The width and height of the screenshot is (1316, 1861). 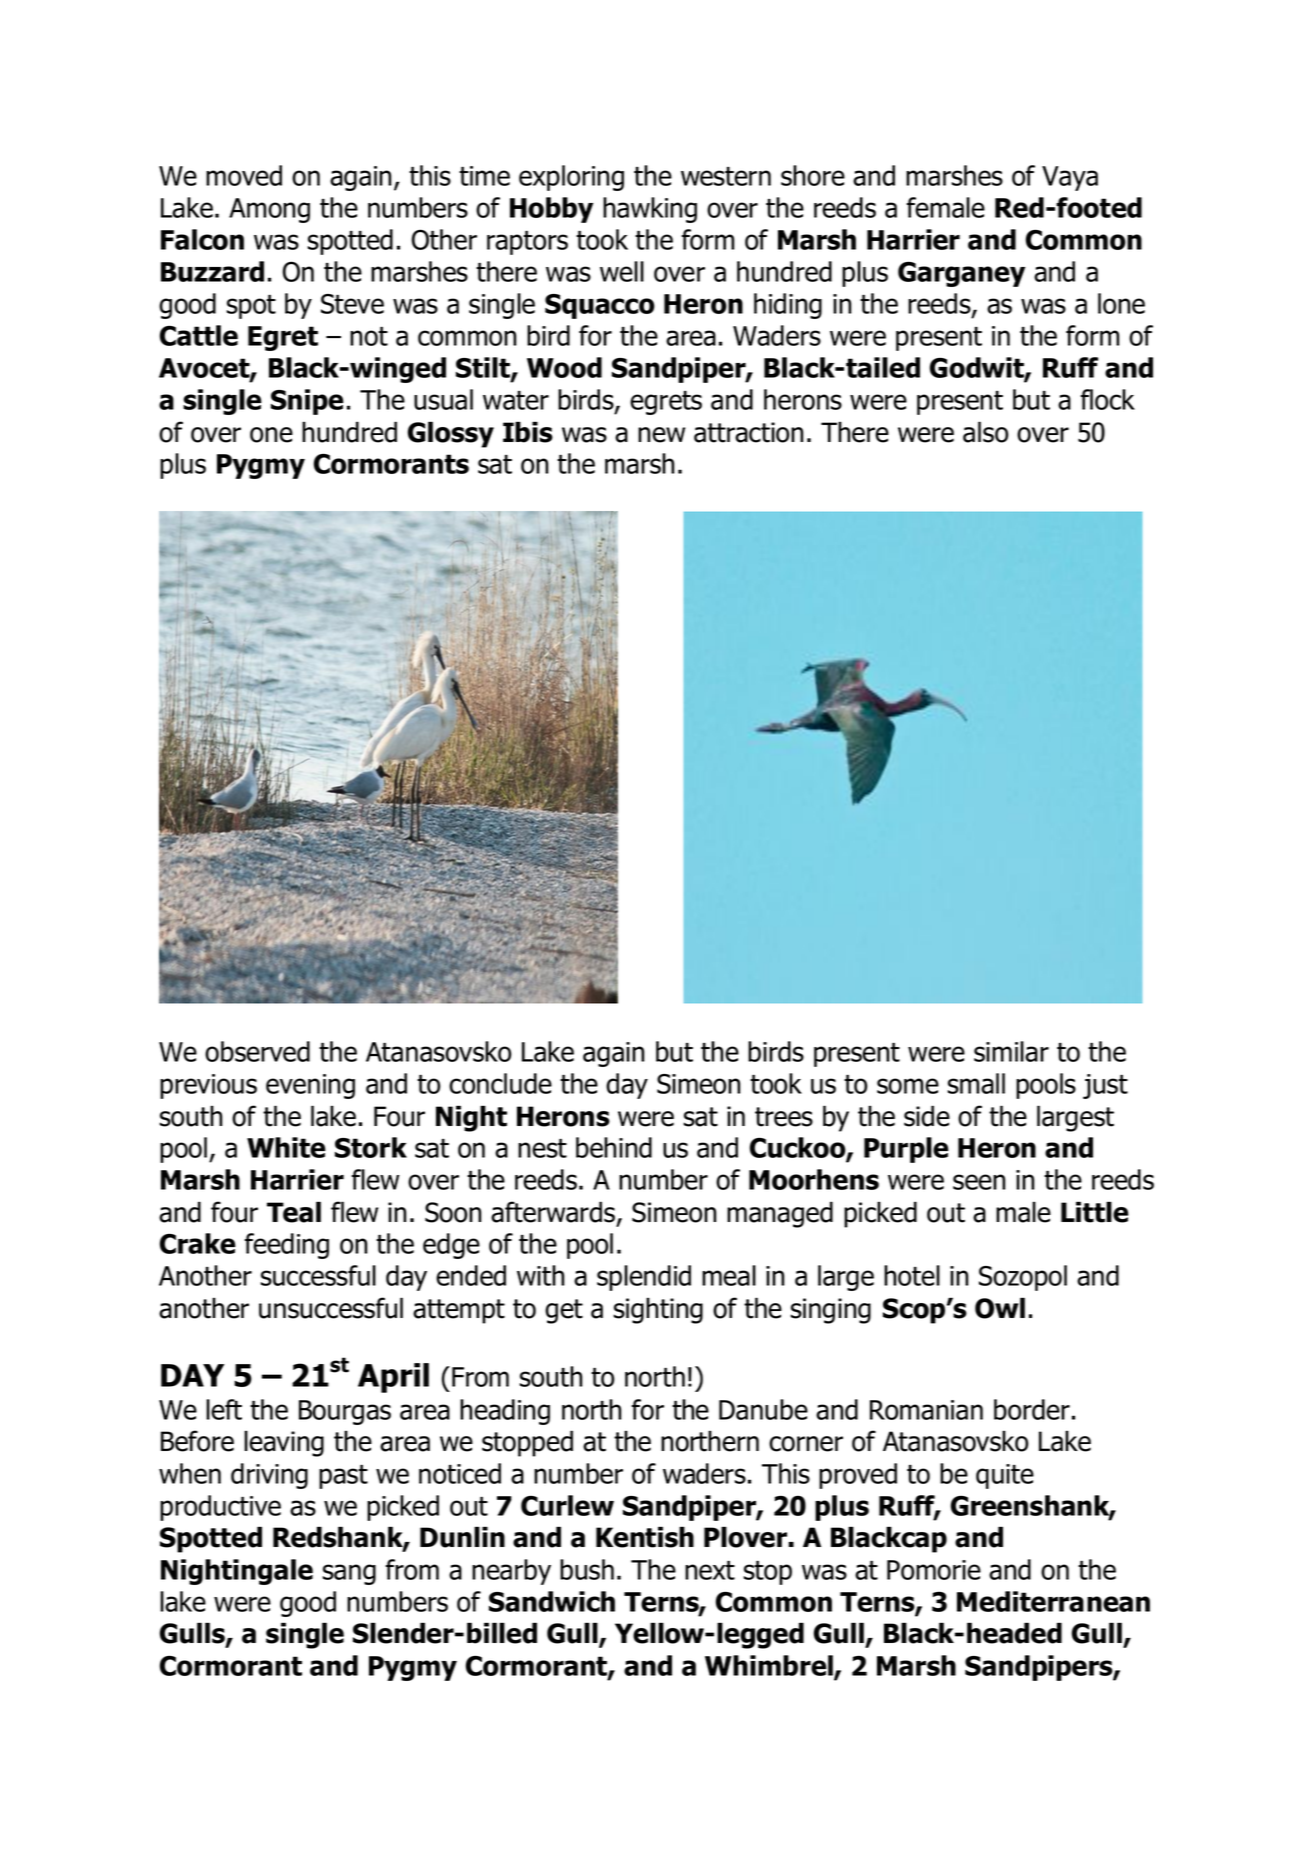 I want to click on new, so click(x=661, y=435).
